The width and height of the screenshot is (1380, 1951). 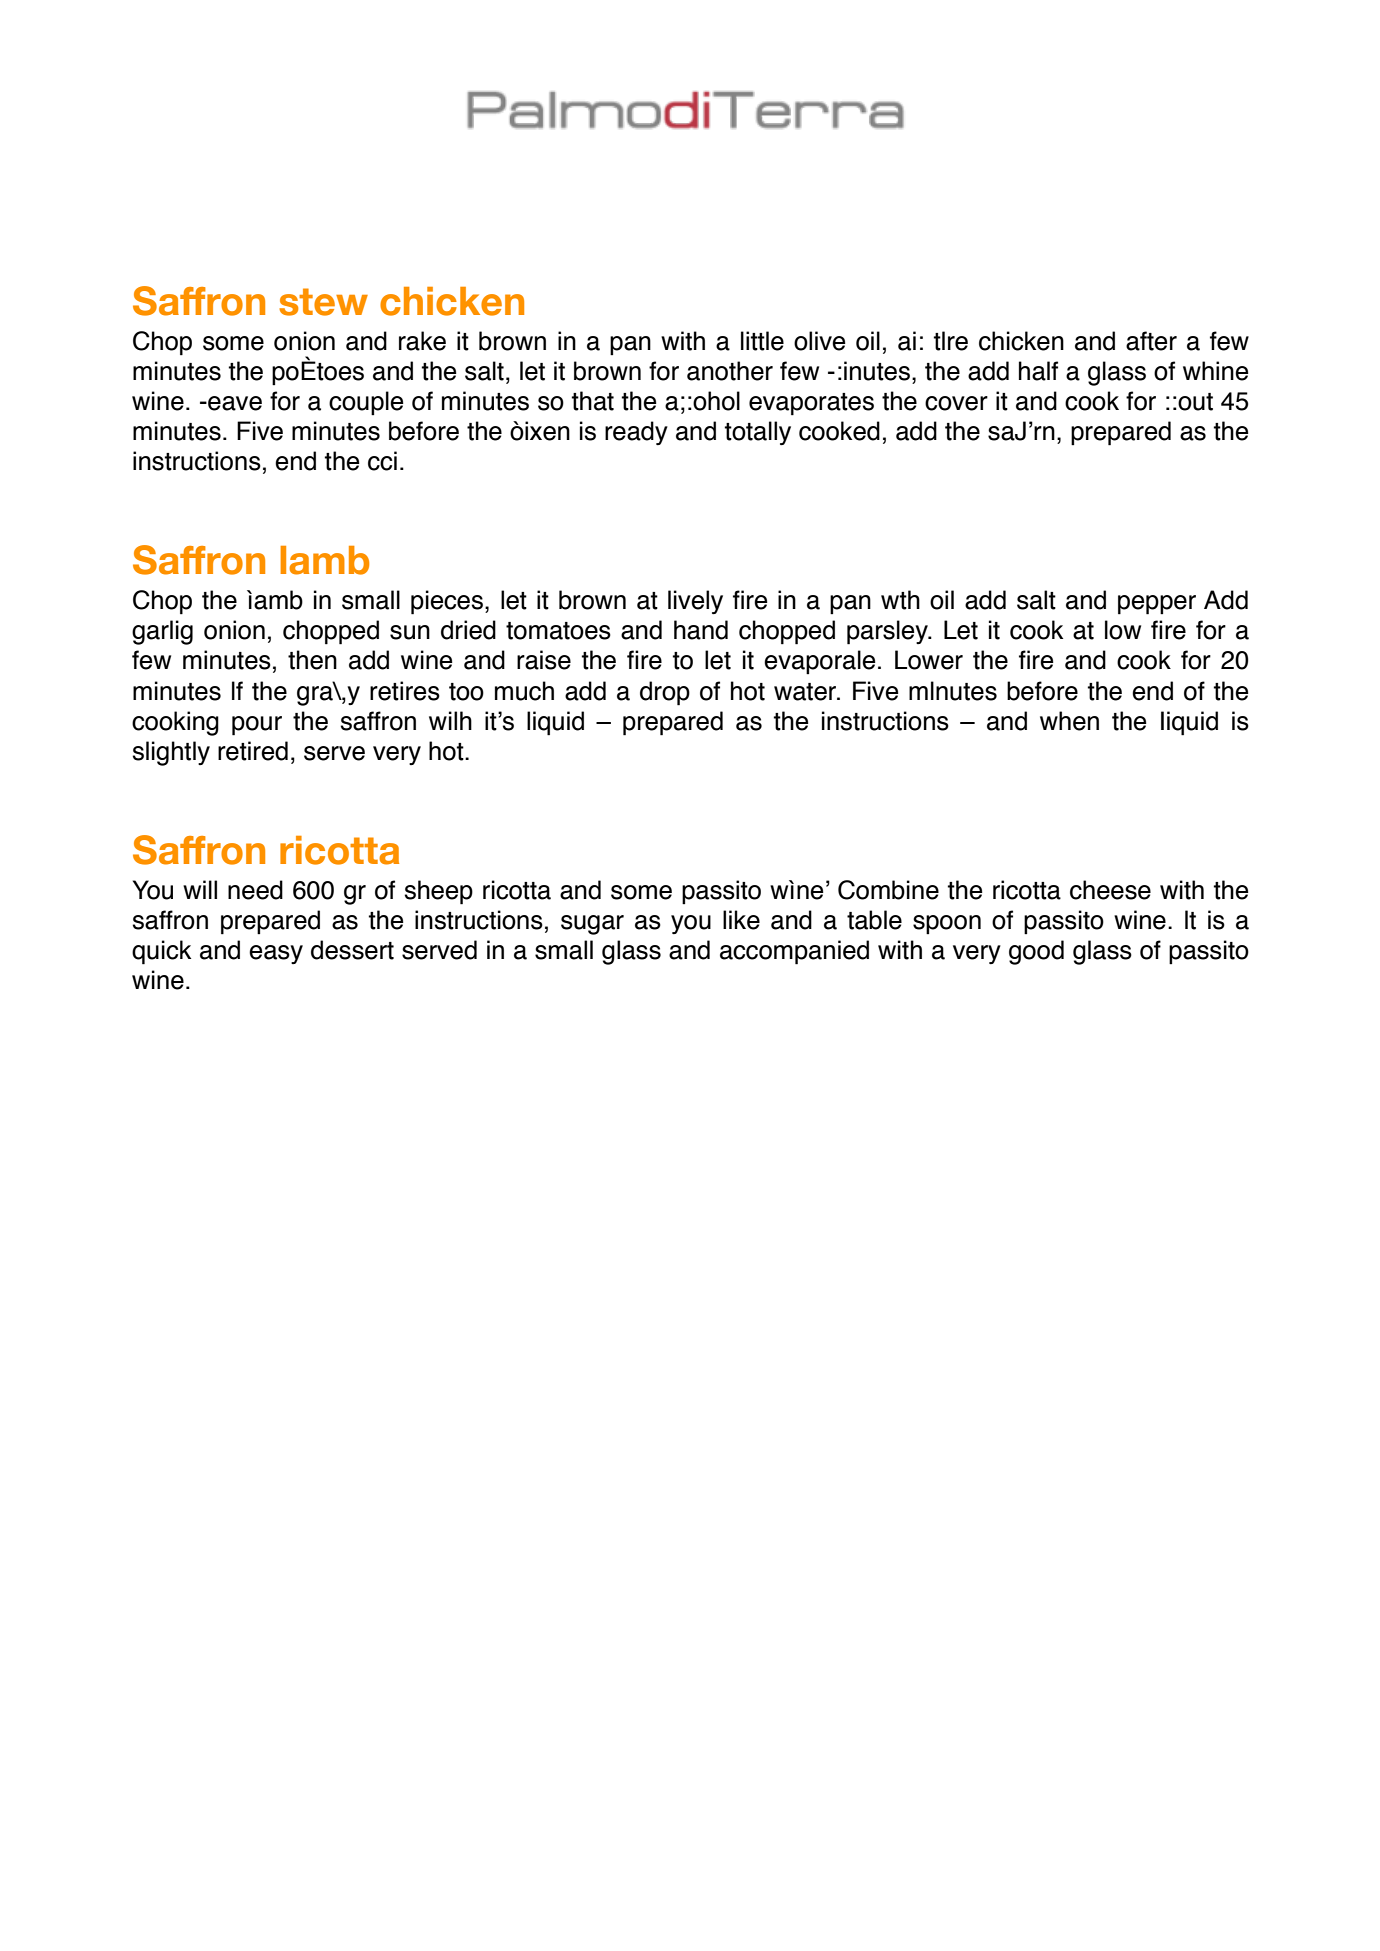 I want to click on like, so click(x=741, y=920).
